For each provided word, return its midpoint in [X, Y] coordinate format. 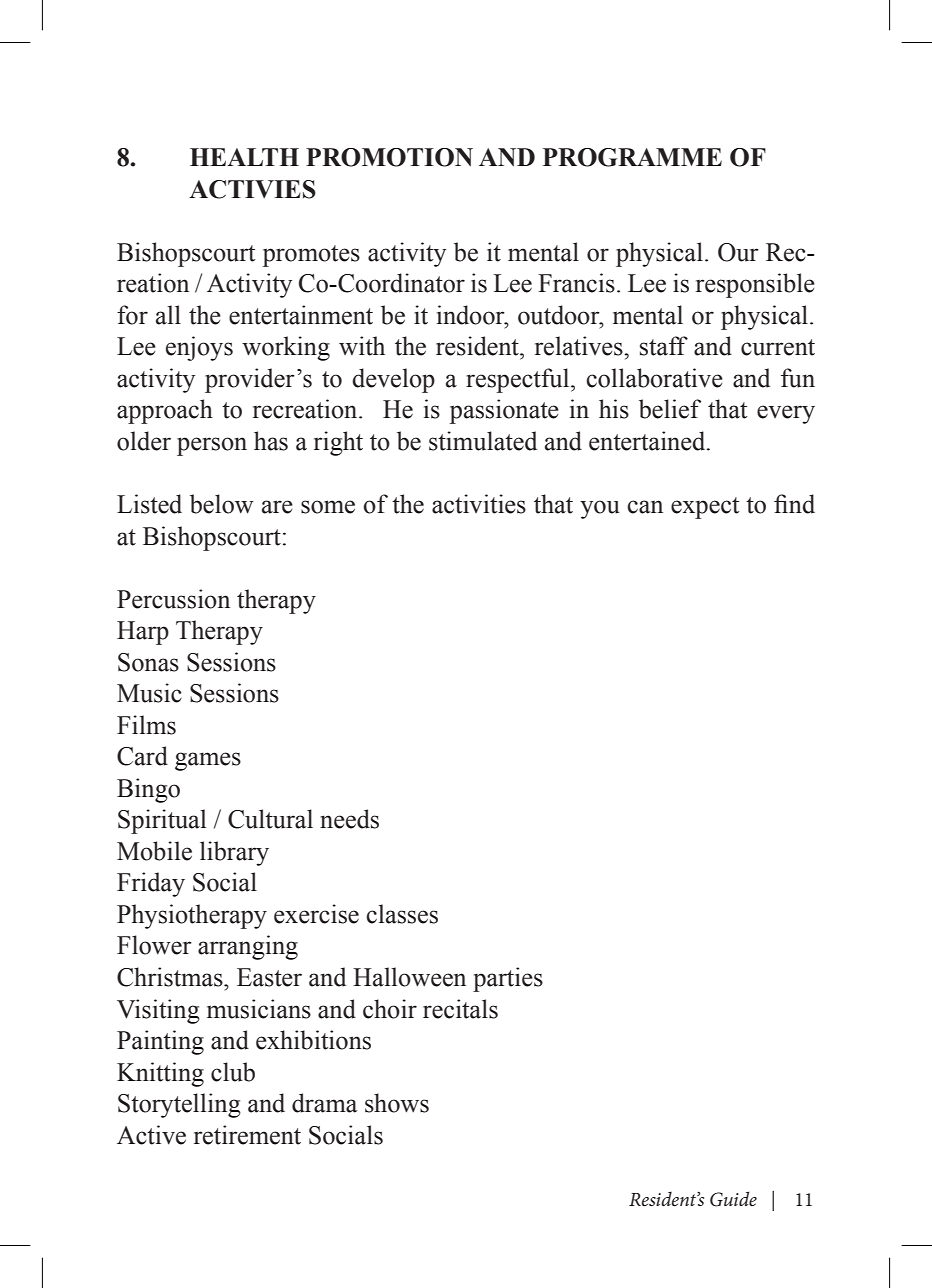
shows [397, 1103]
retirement [247, 1135]
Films [146, 725]
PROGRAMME [632, 157]
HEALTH [244, 157]
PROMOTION [389, 157]
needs [349, 819]
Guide [733, 1199]
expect [705, 508]
